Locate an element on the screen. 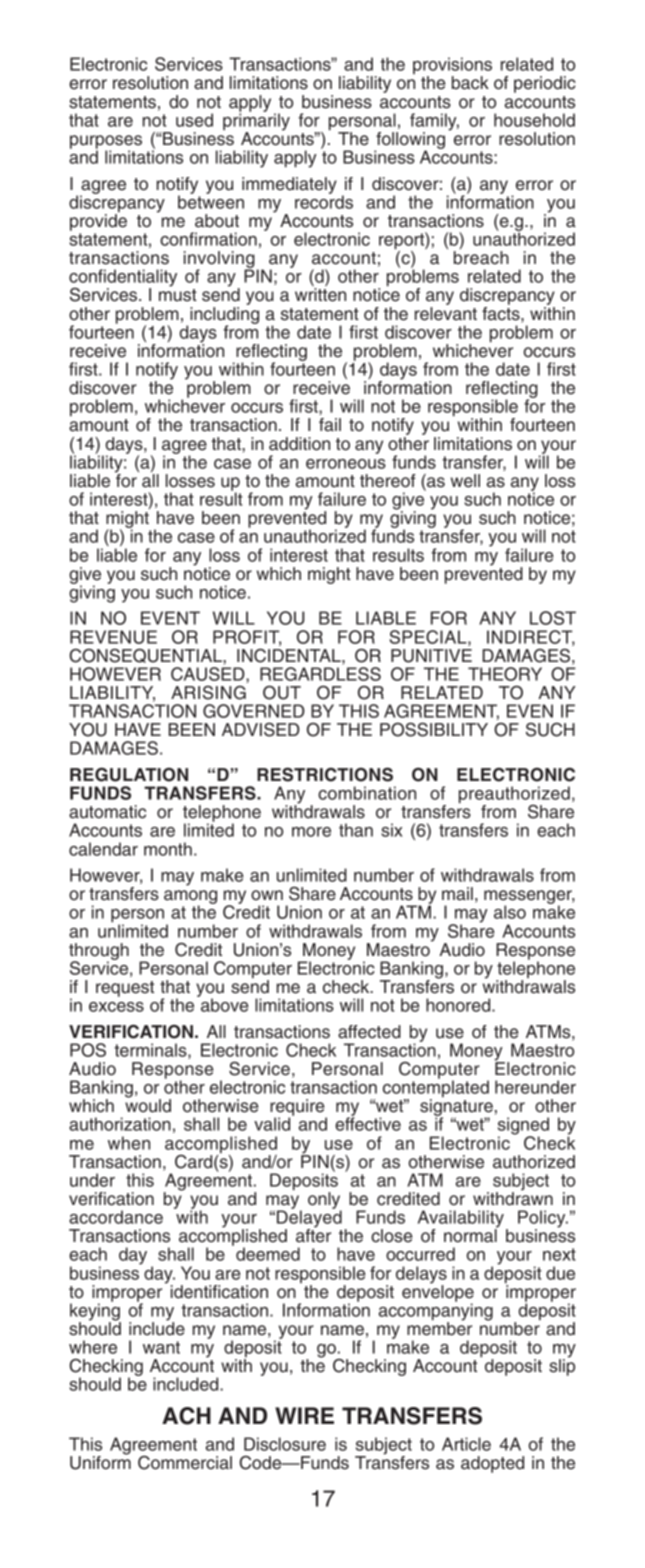  month is located at coordinates (168, 849).
